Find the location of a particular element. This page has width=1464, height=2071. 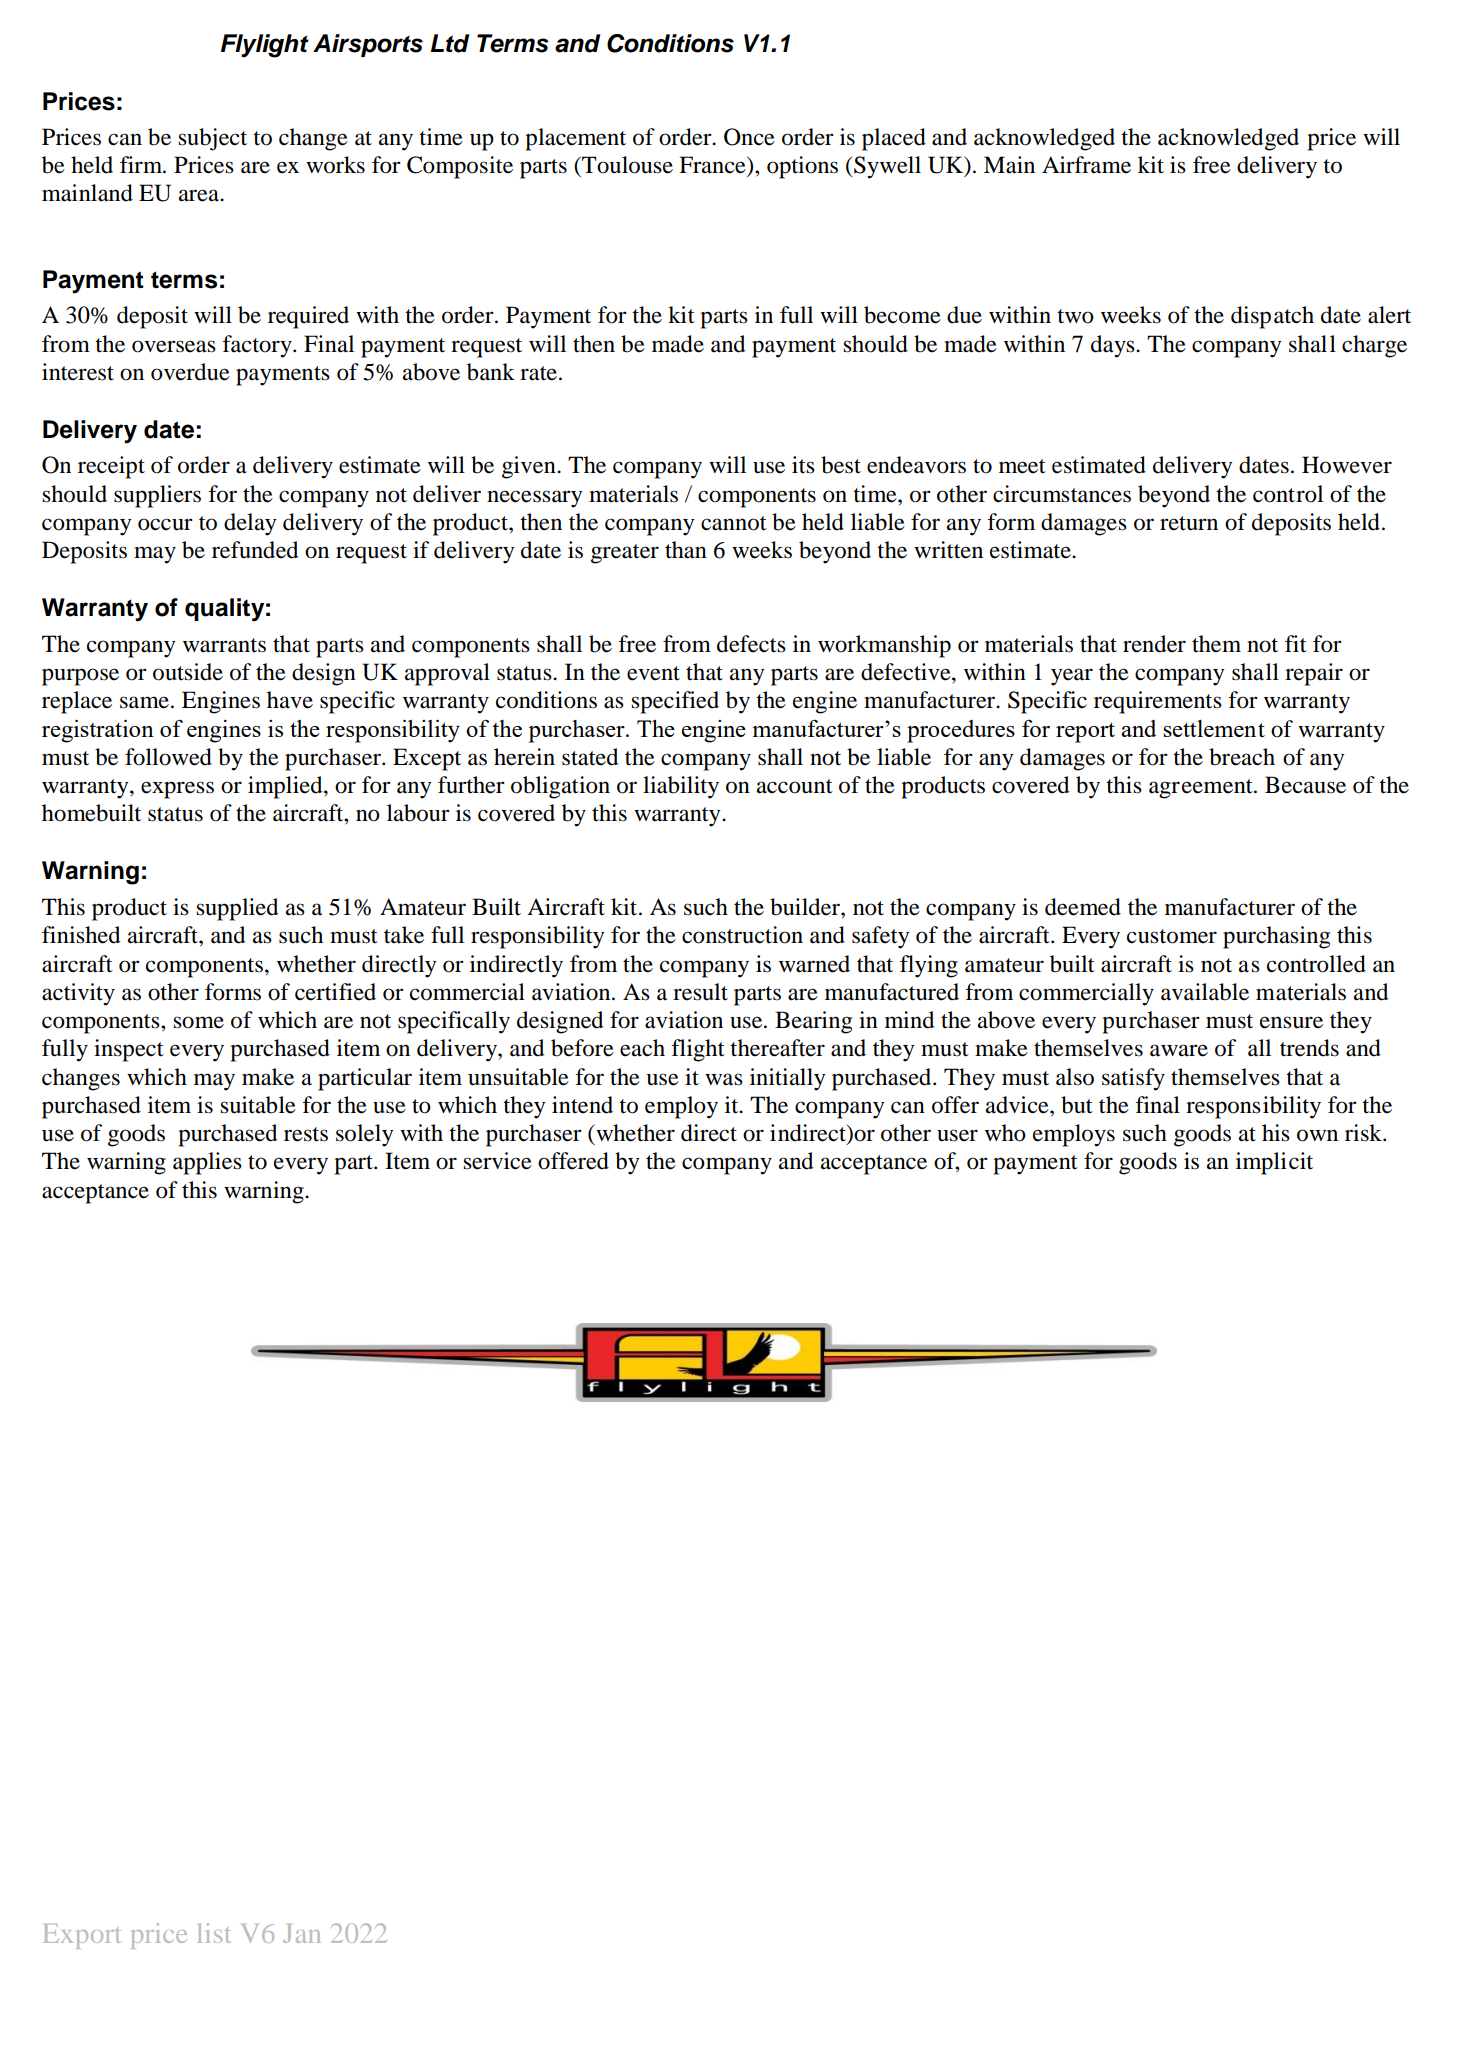

settlement is located at coordinates (1214, 728).
